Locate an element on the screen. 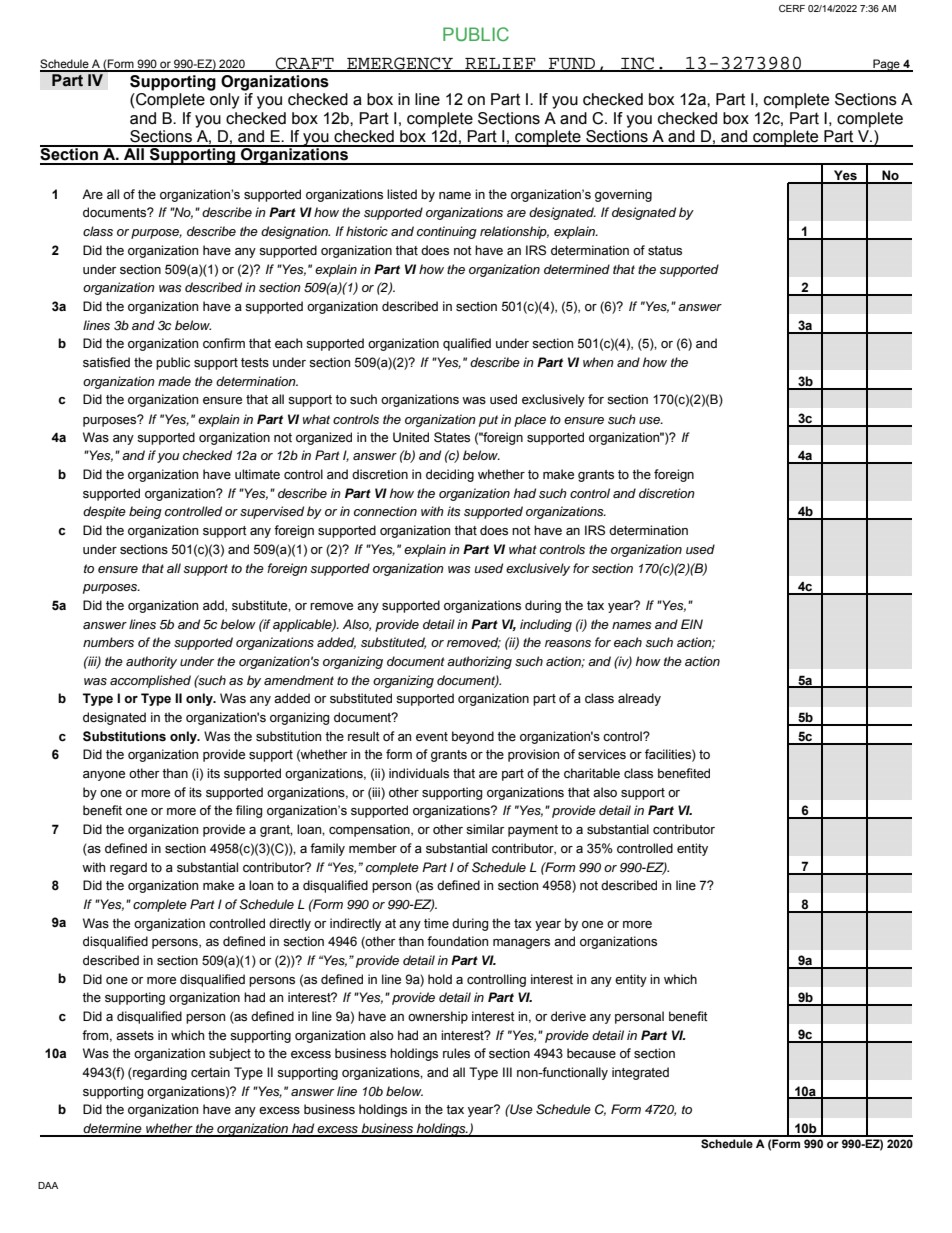  similar is located at coordinates (485, 829).
